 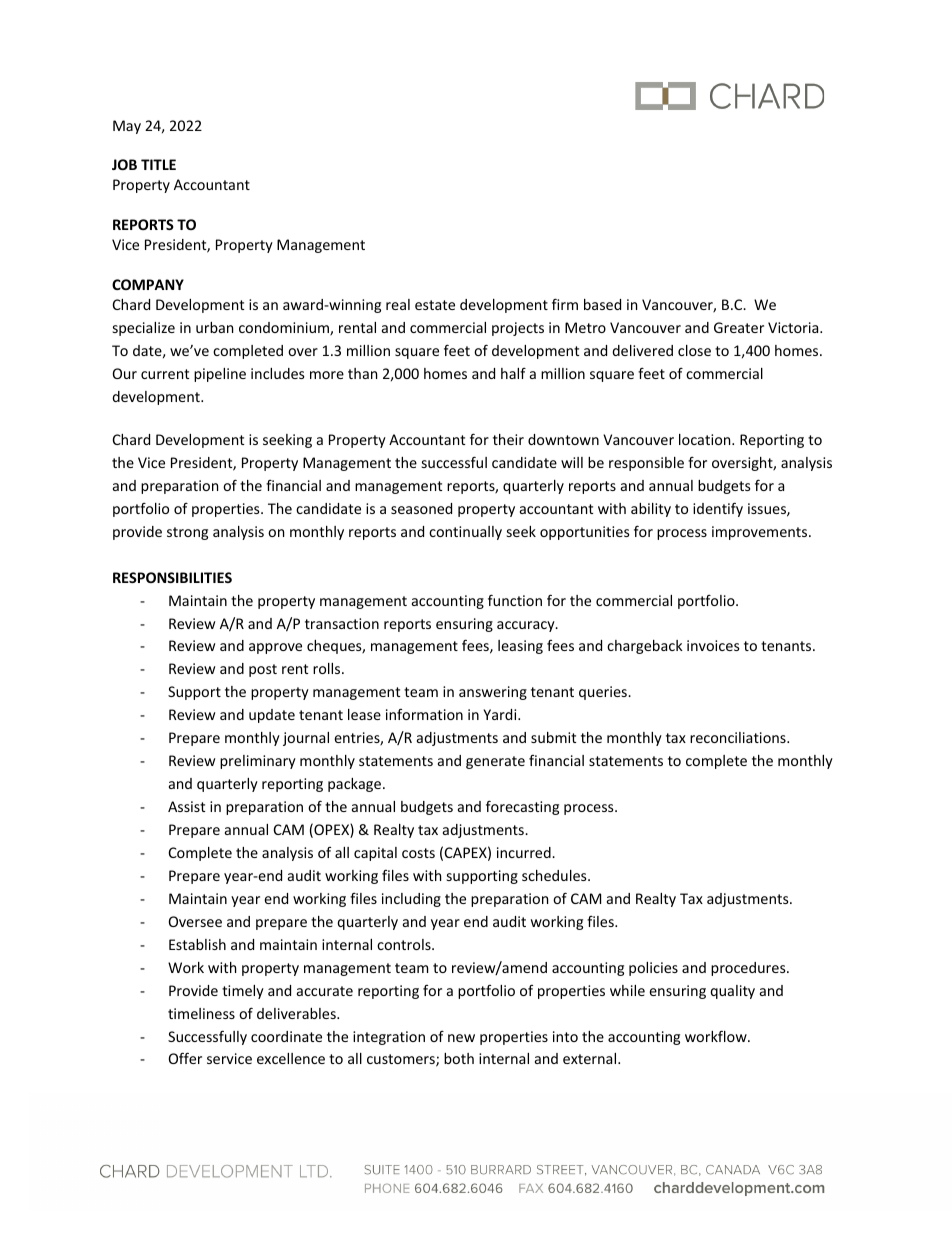 What do you see at coordinates (713, 645) in the image?
I see `invoices` at bounding box center [713, 645].
